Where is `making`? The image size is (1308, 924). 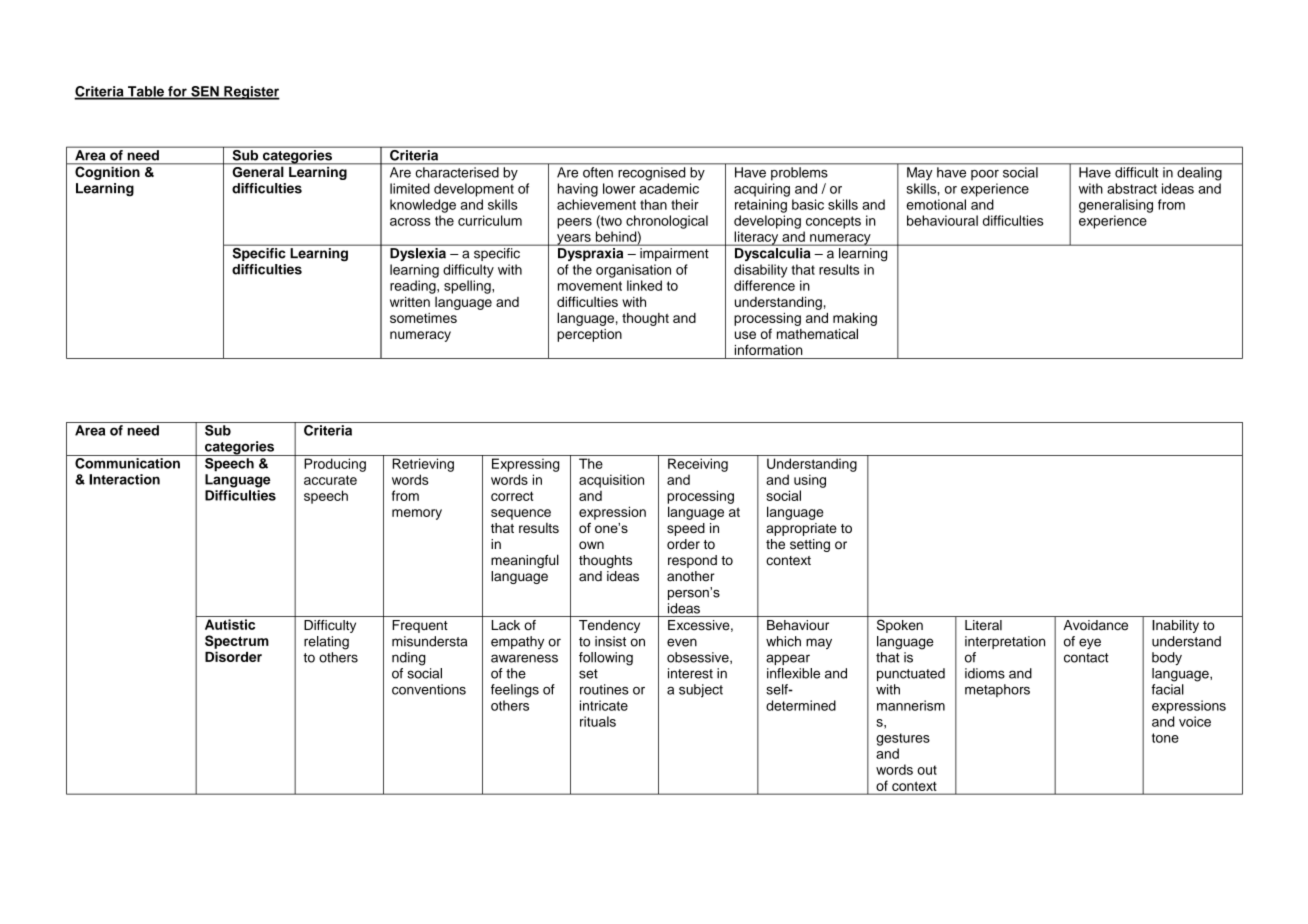 making is located at coordinates (855, 319).
